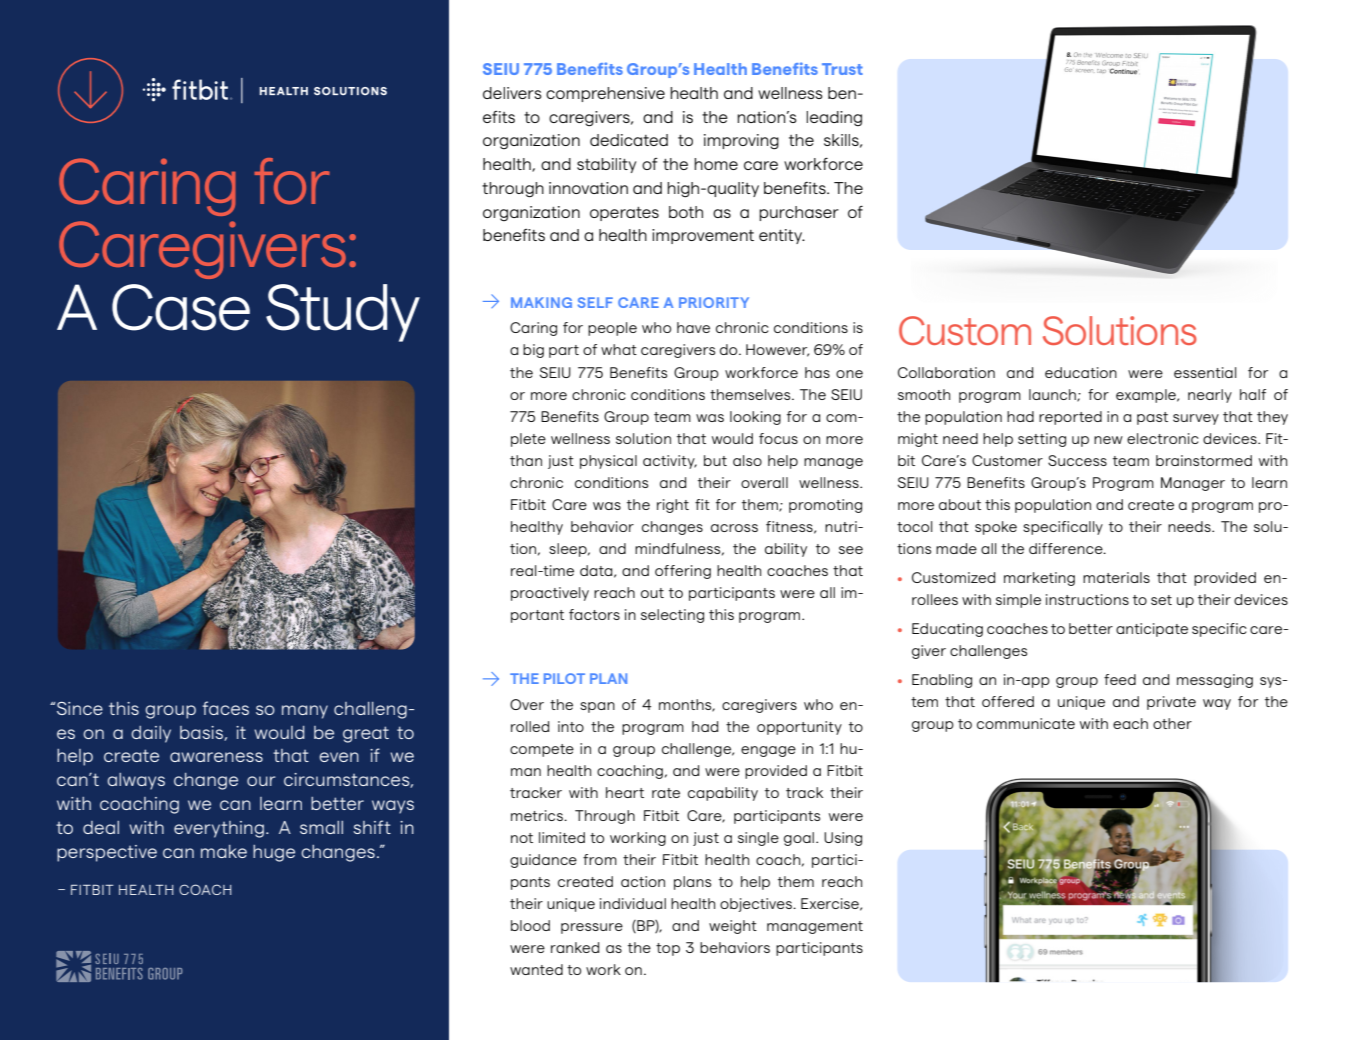 This image has height=1040, width=1346. I want to click on Trust, so click(842, 69).
